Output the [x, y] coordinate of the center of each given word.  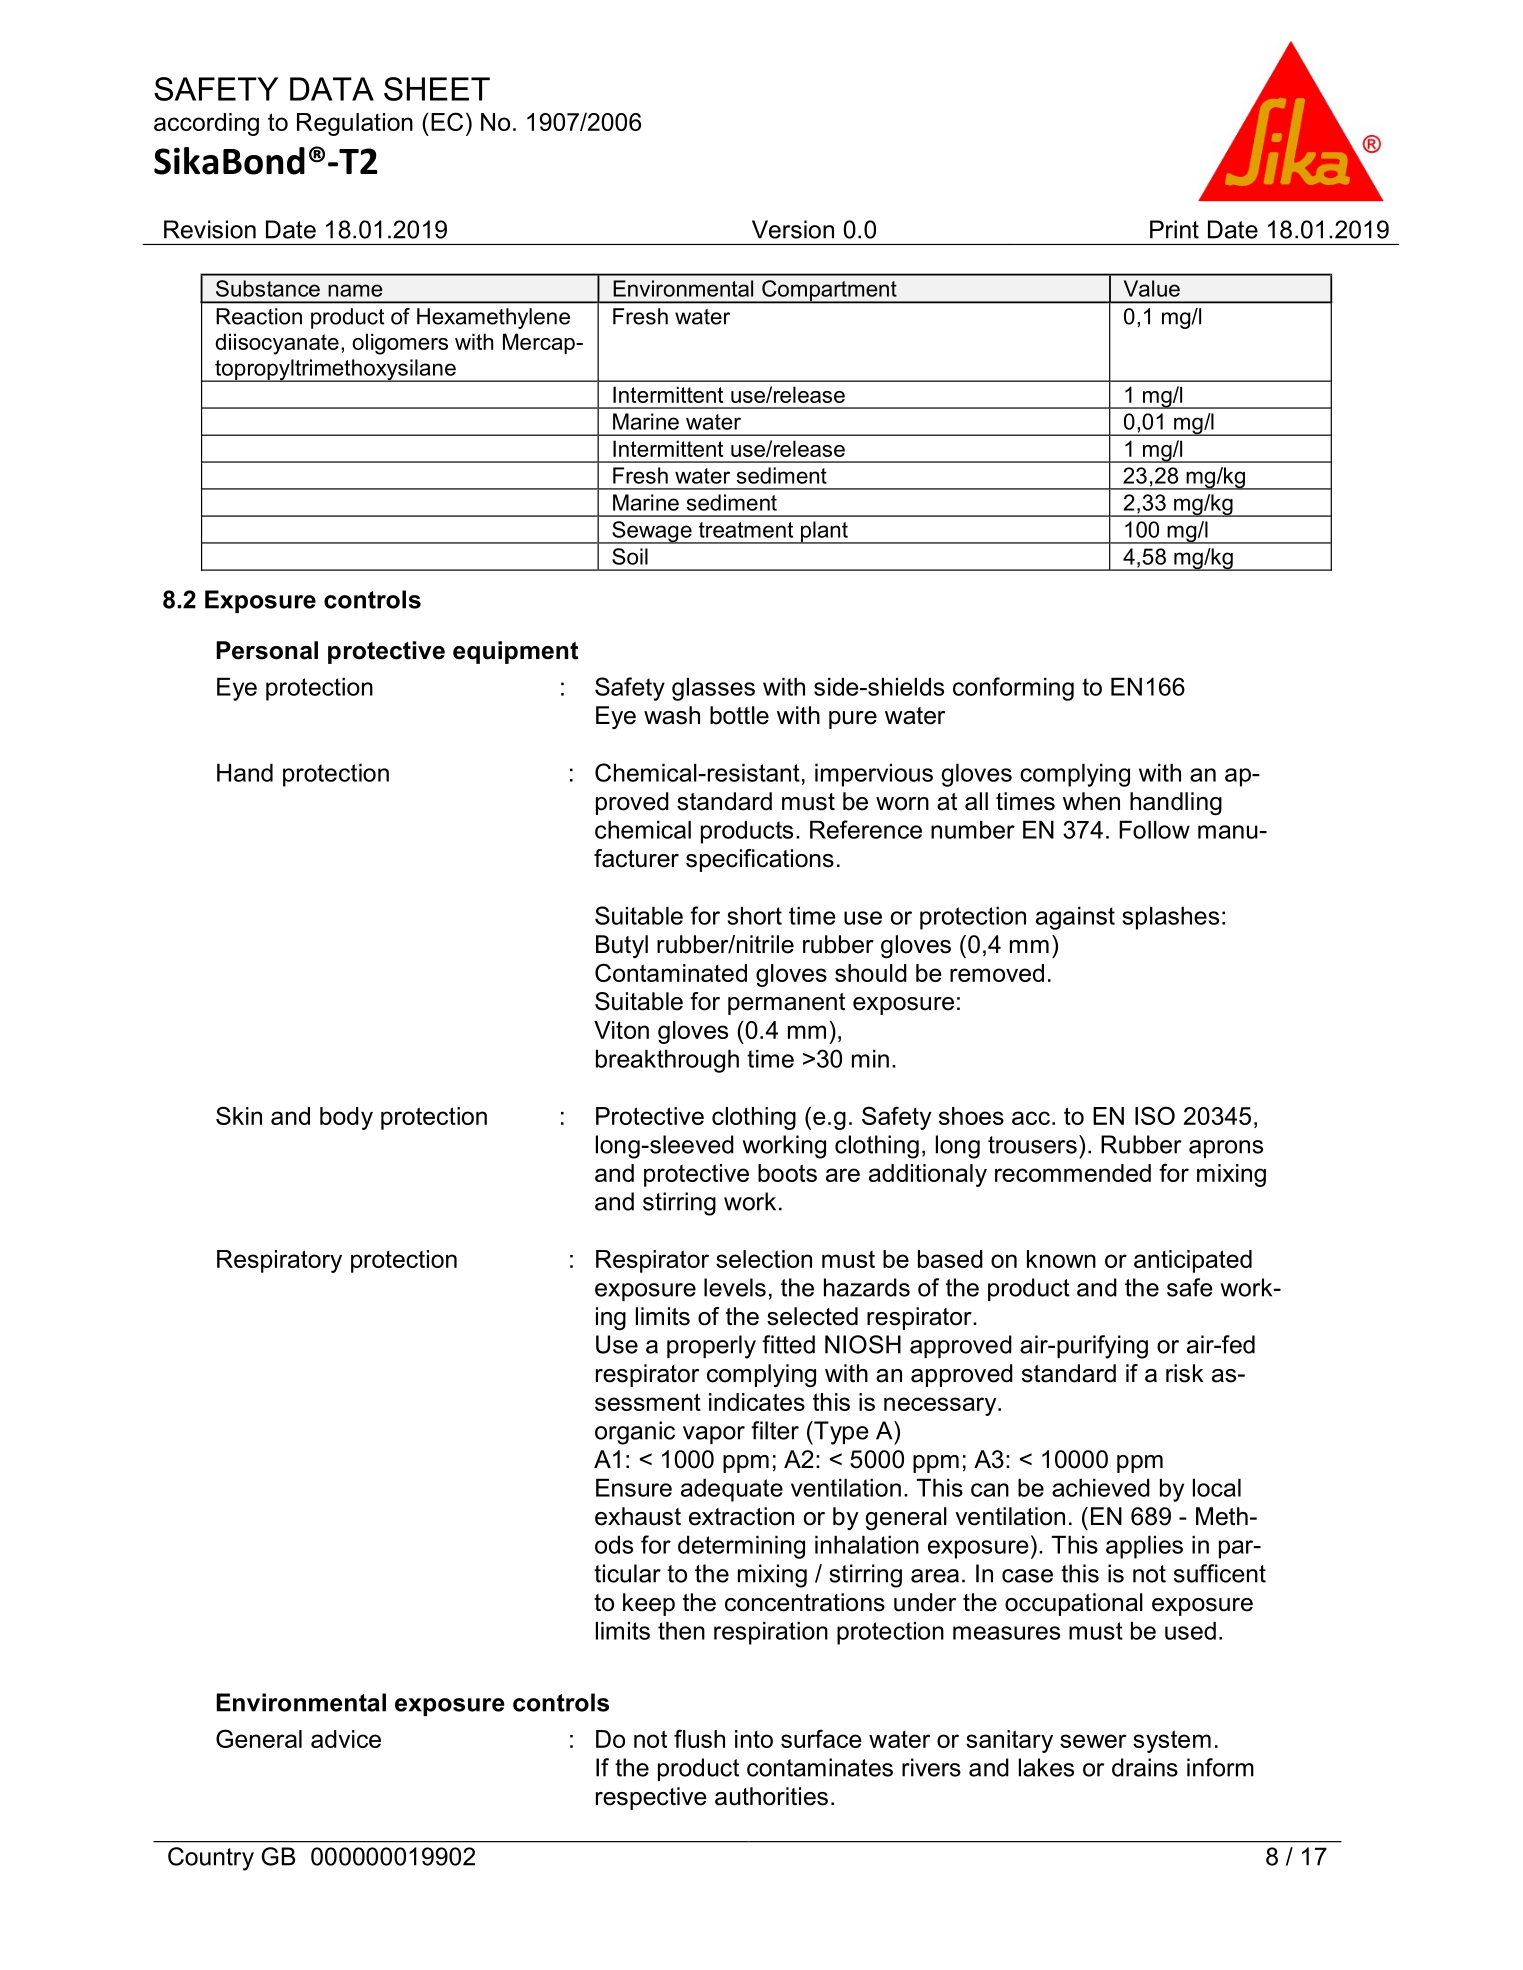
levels [735, 1287]
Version [793, 229]
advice [346, 1739]
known [1061, 1259]
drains [1145, 1767]
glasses [713, 689]
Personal [267, 650]
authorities [771, 1796]
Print [1174, 229]
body [346, 1118]
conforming [1013, 689]
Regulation [355, 124]
